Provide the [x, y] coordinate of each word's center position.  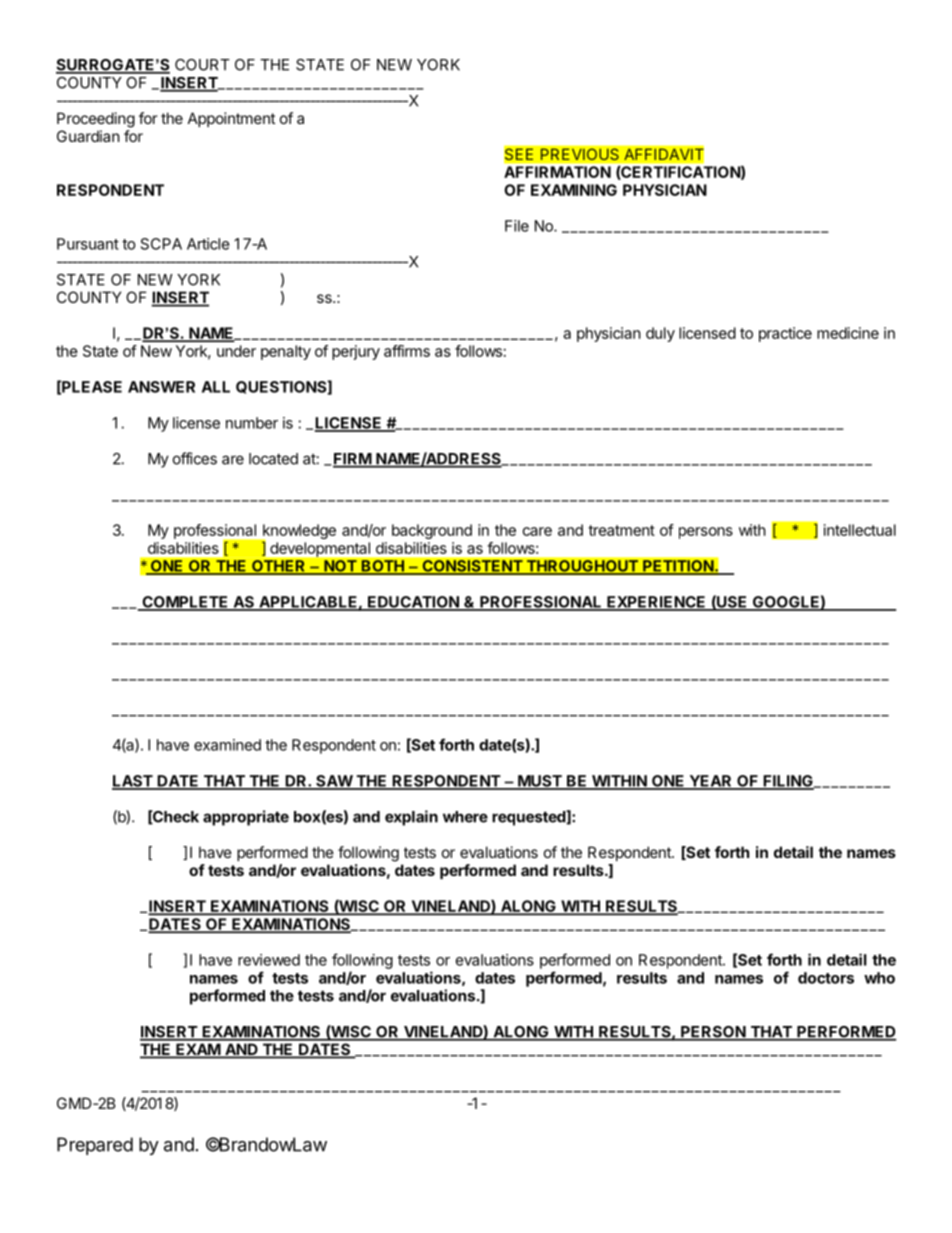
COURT [202, 65]
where [465, 817]
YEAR [710, 782]
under [236, 351]
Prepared [95, 1146]
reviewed [269, 960]
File [517, 226]
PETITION [678, 567]
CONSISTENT [472, 567]
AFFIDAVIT [664, 154]
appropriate [246, 818]
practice [785, 334]
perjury [356, 352]
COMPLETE [185, 603]
